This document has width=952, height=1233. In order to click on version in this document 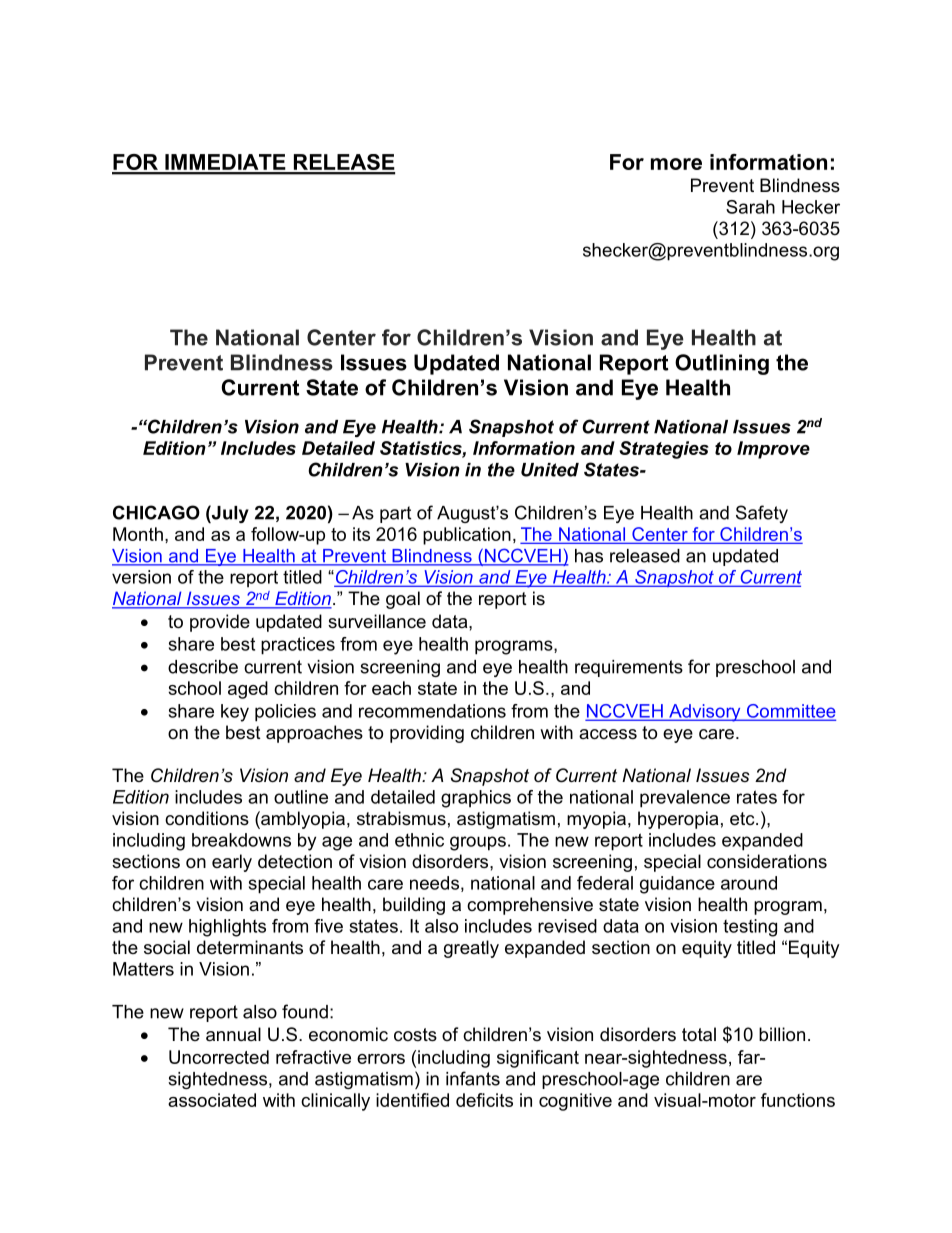, I will do `click(141, 577)`.
